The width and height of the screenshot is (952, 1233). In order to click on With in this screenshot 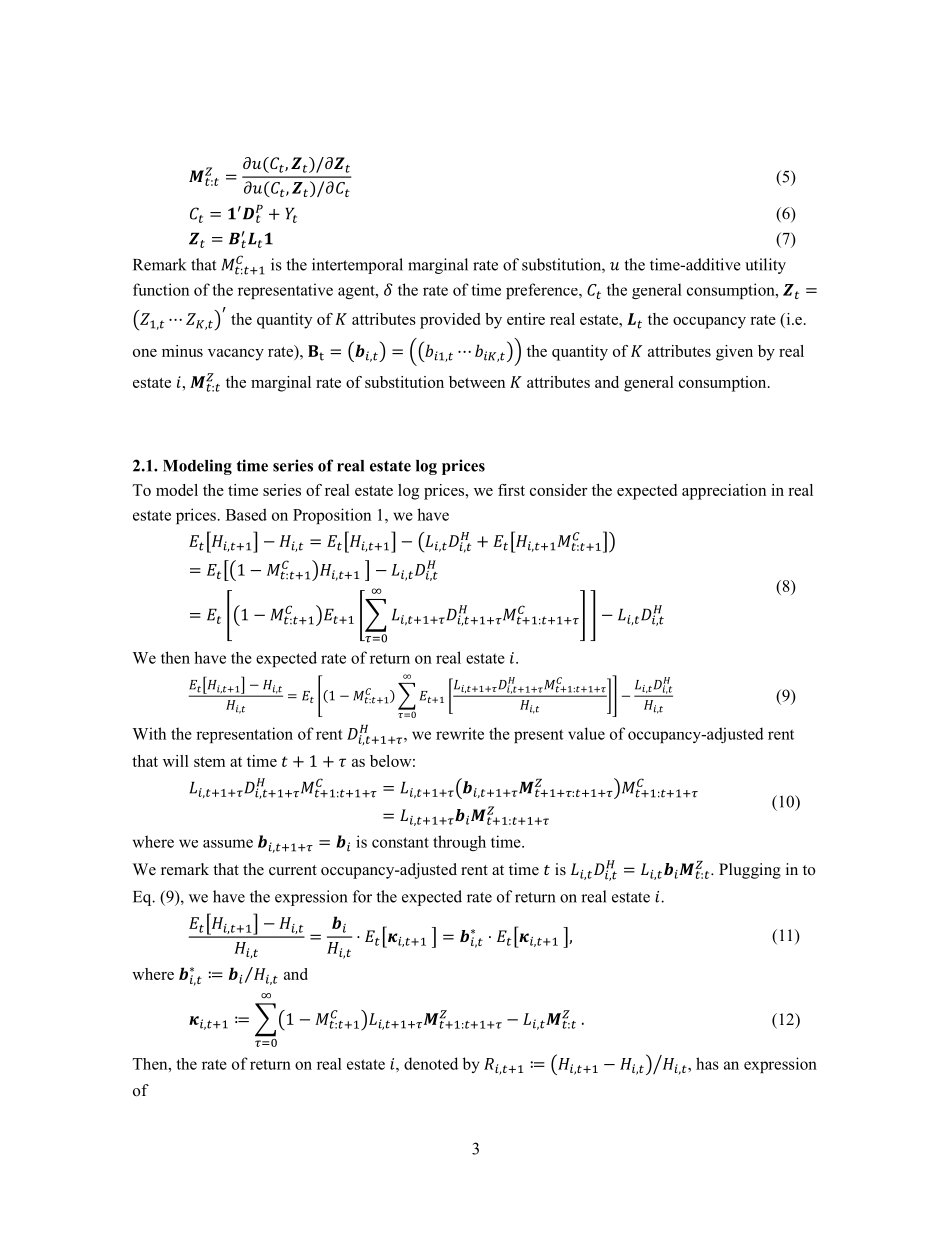, I will do `click(149, 733)`.
